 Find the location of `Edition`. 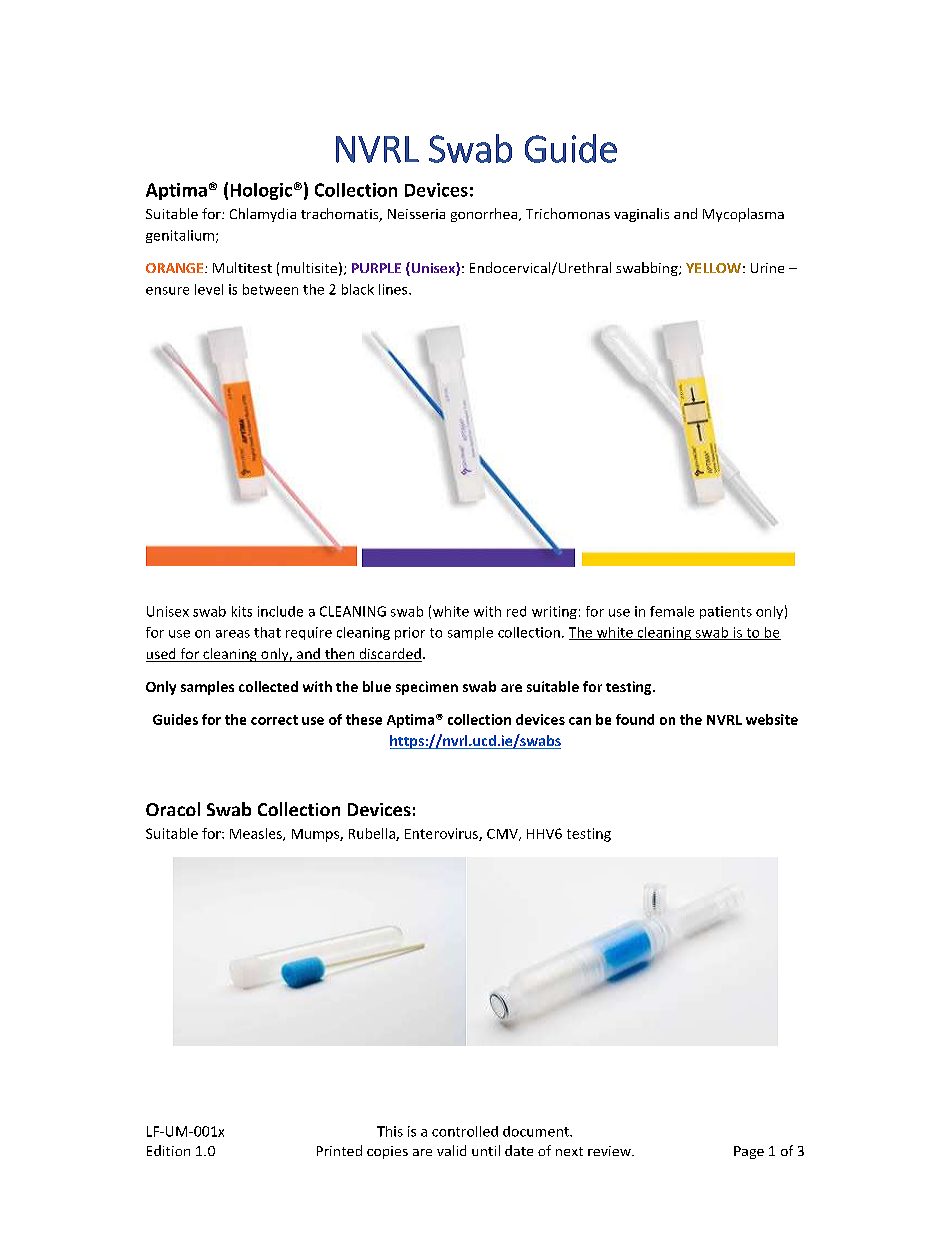

Edition is located at coordinates (168, 1150).
